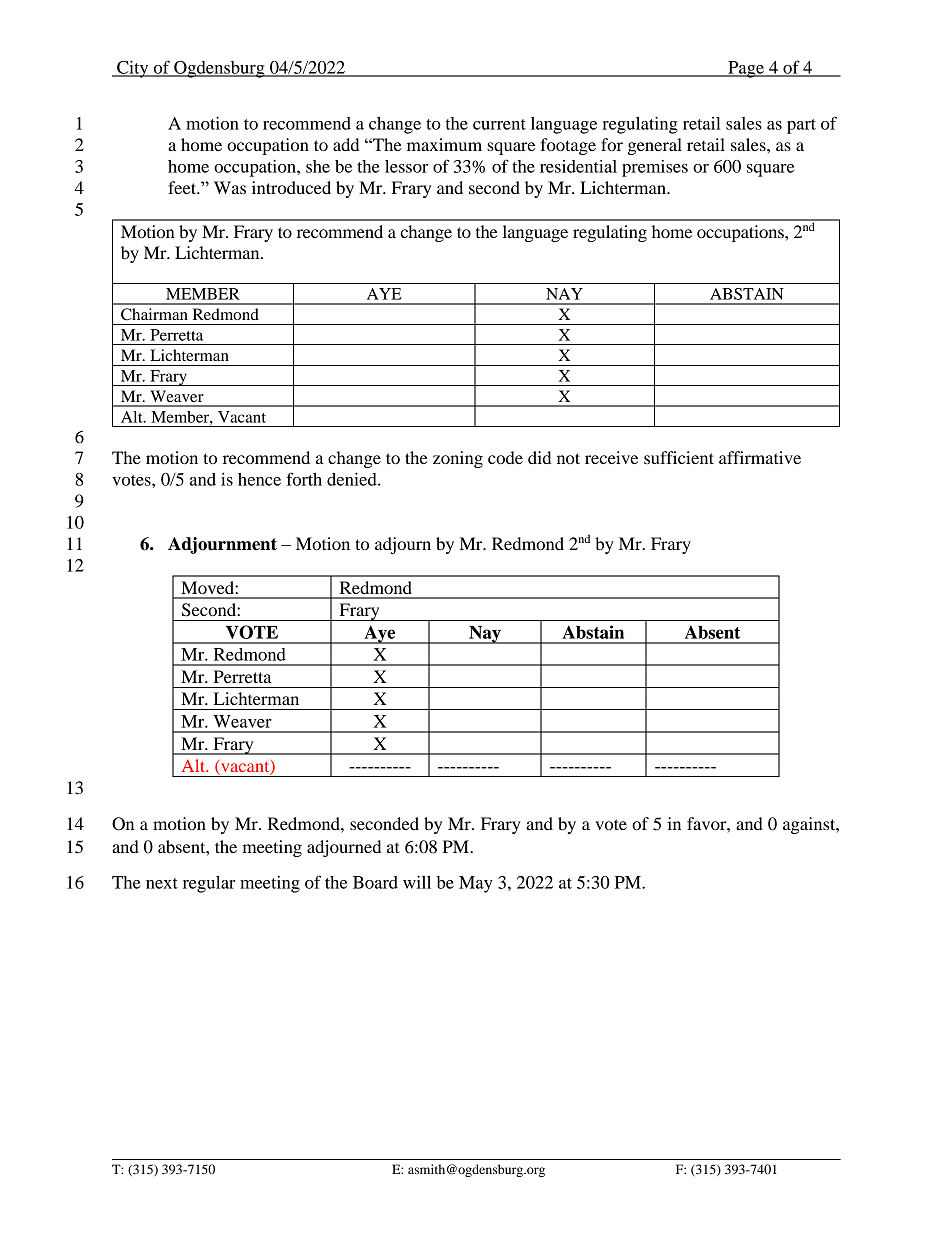  What do you see at coordinates (679, 457) in the screenshot?
I see `sufficient` at bounding box center [679, 457].
